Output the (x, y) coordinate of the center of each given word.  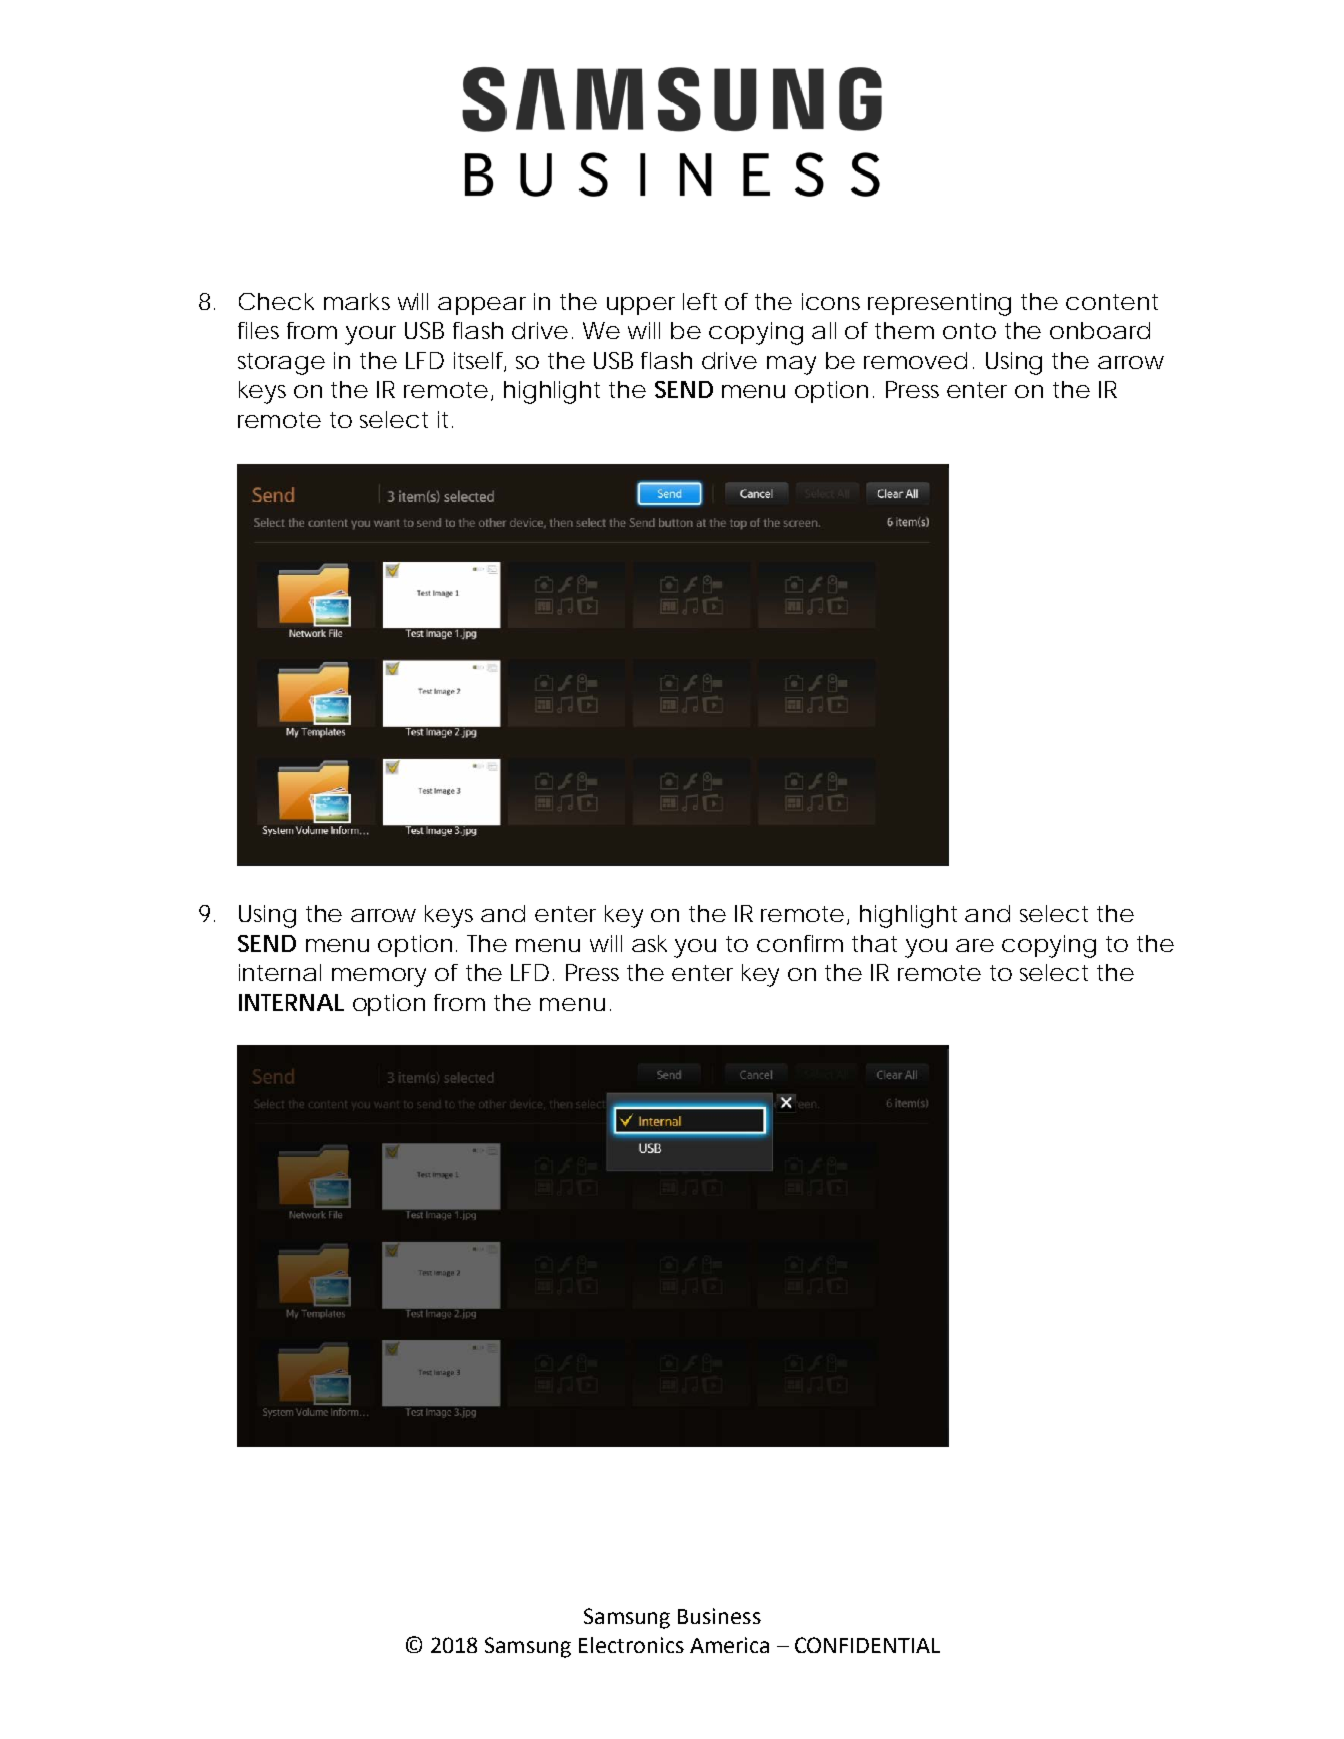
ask (649, 943)
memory (379, 977)
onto (969, 331)
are (975, 945)
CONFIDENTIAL (867, 1645)
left (700, 301)
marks (357, 301)
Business (719, 1616)
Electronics (631, 1645)
